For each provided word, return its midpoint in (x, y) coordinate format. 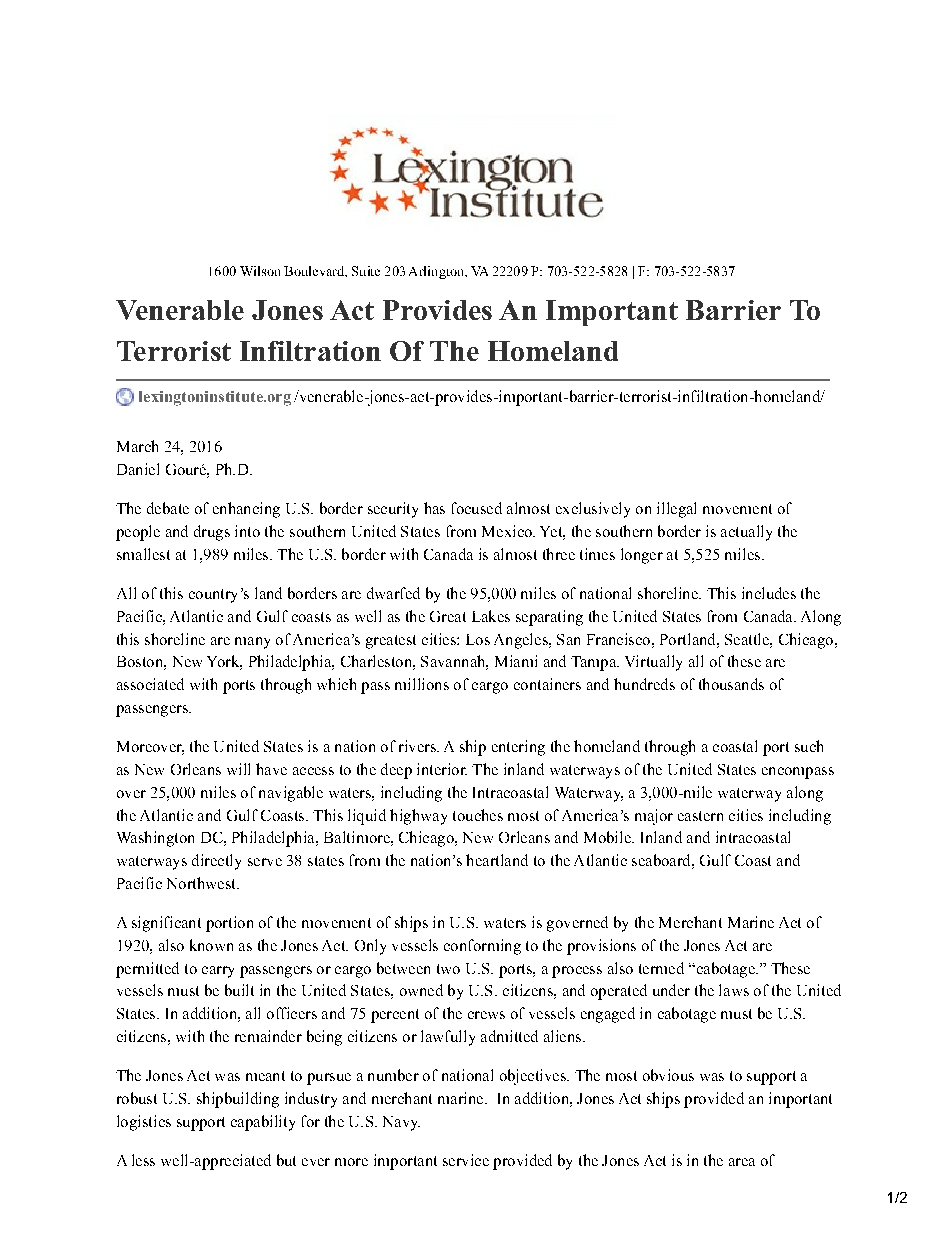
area (742, 1162)
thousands (731, 684)
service (466, 1160)
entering (518, 748)
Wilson (260, 271)
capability (263, 1123)
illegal (676, 510)
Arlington (437, 272)
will (238, 769)
